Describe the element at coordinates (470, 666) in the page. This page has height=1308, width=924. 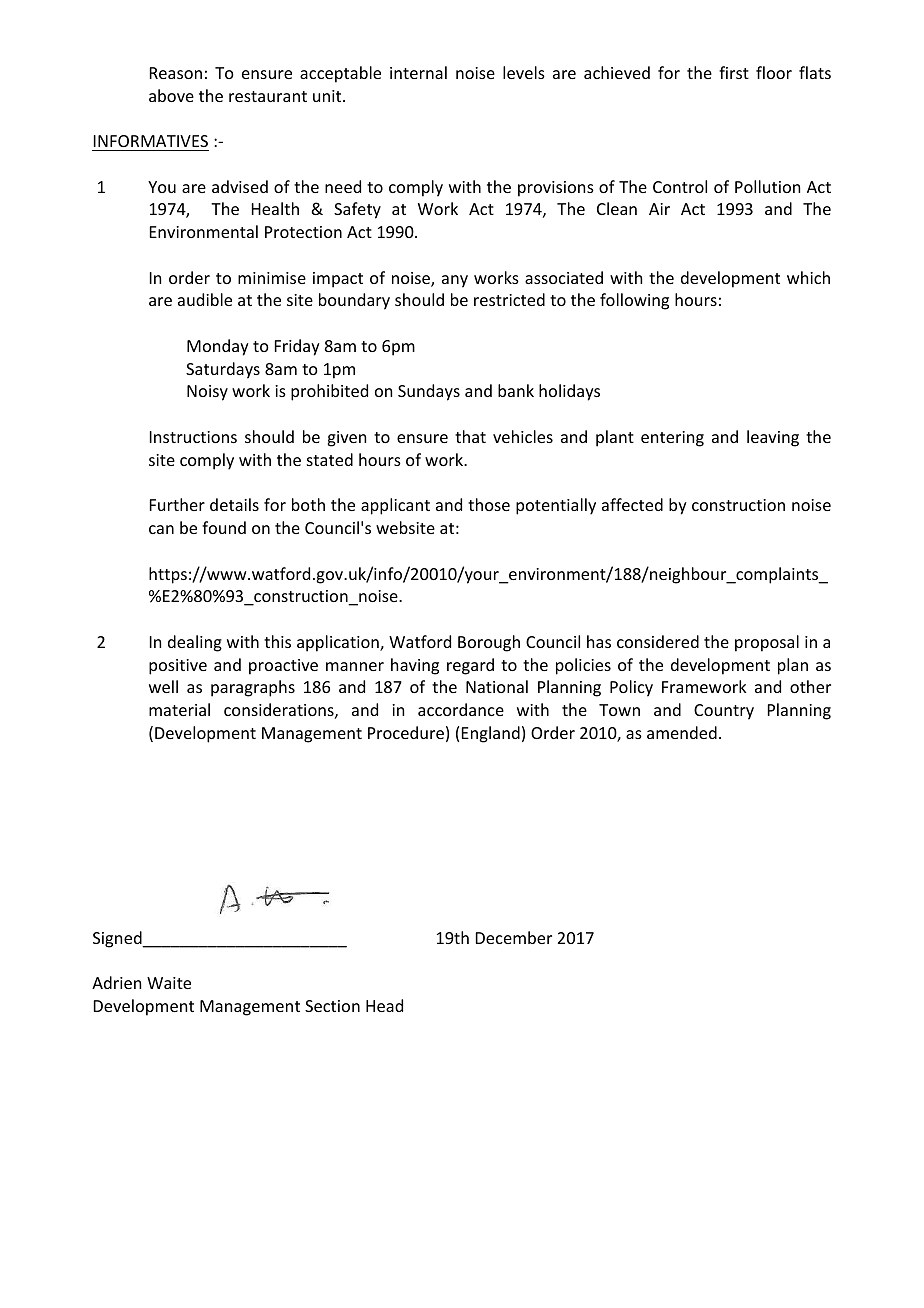
I see `regard` at that location.
